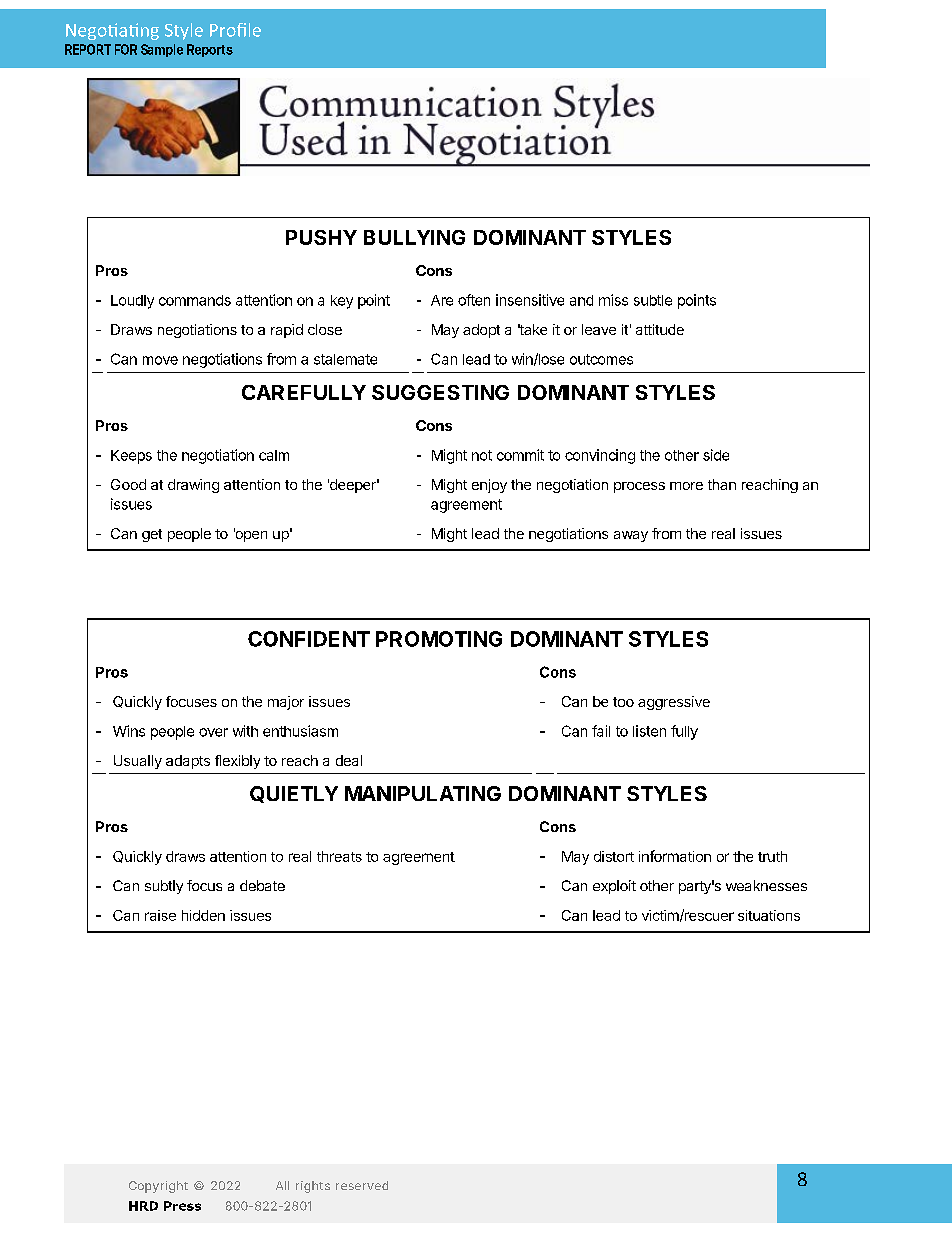  What do you see at coordinates (653, 300) in the screenshot?
I see `subtle` at bounding box center [653, 300].
